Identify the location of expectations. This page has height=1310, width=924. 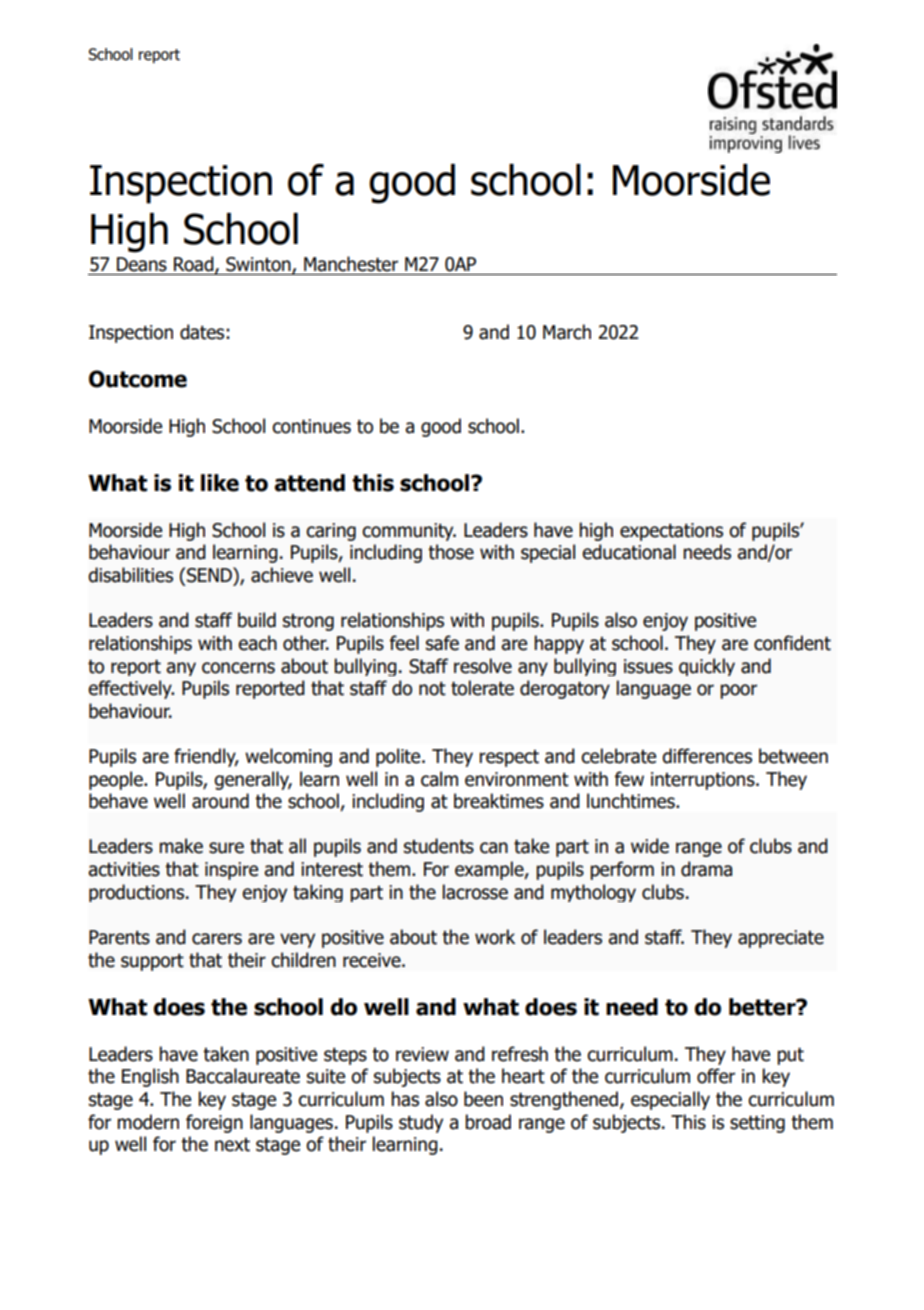
(671, 532).
